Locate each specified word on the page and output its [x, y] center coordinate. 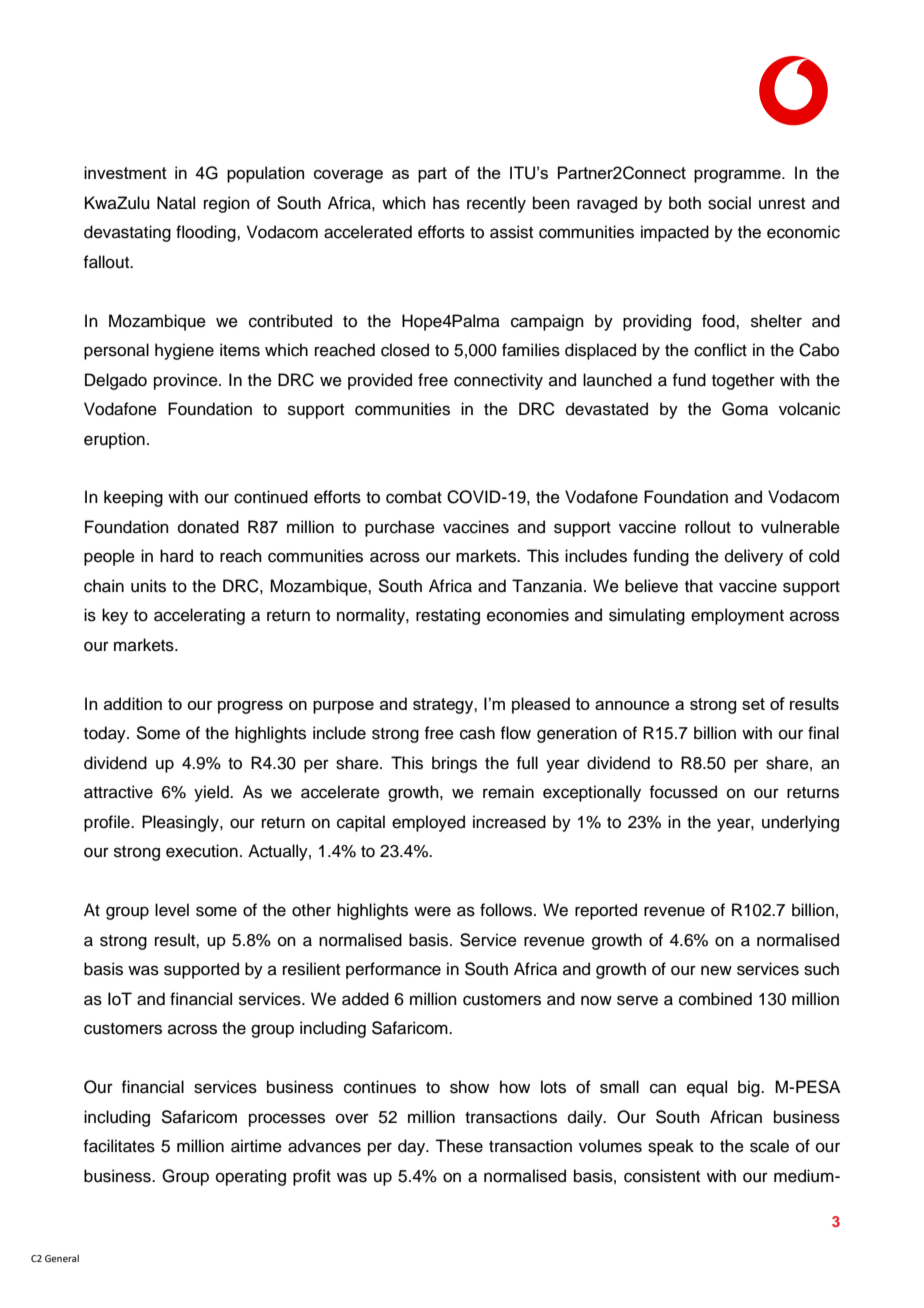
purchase [400, 528]
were [432, 911]
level [172, 910]
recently [496, 204]
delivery [754, 557]
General [62, 1258]
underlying [800, 823]
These [459, 1146]
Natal [176, 203]
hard [176, 556]
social [729, 203]
